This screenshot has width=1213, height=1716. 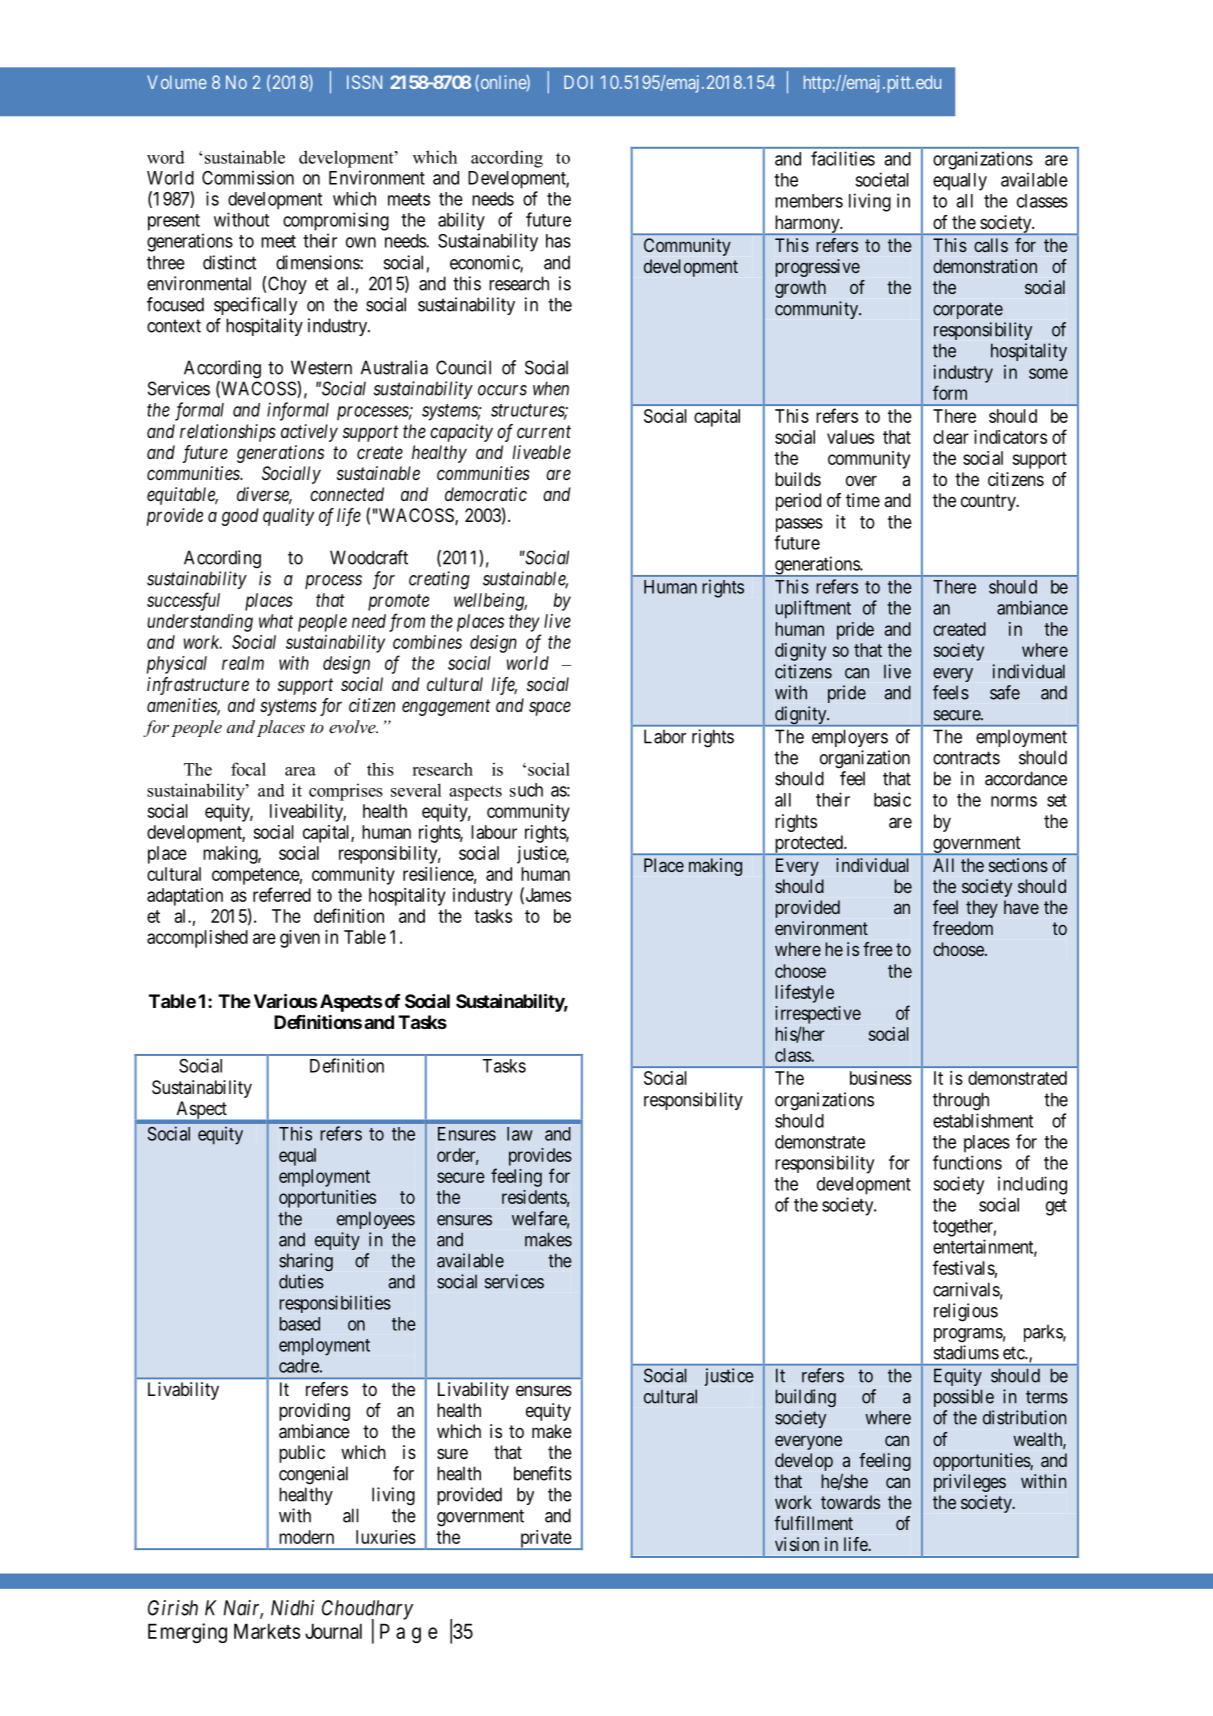 I want to click on referred, so click(x=282, y=894).
